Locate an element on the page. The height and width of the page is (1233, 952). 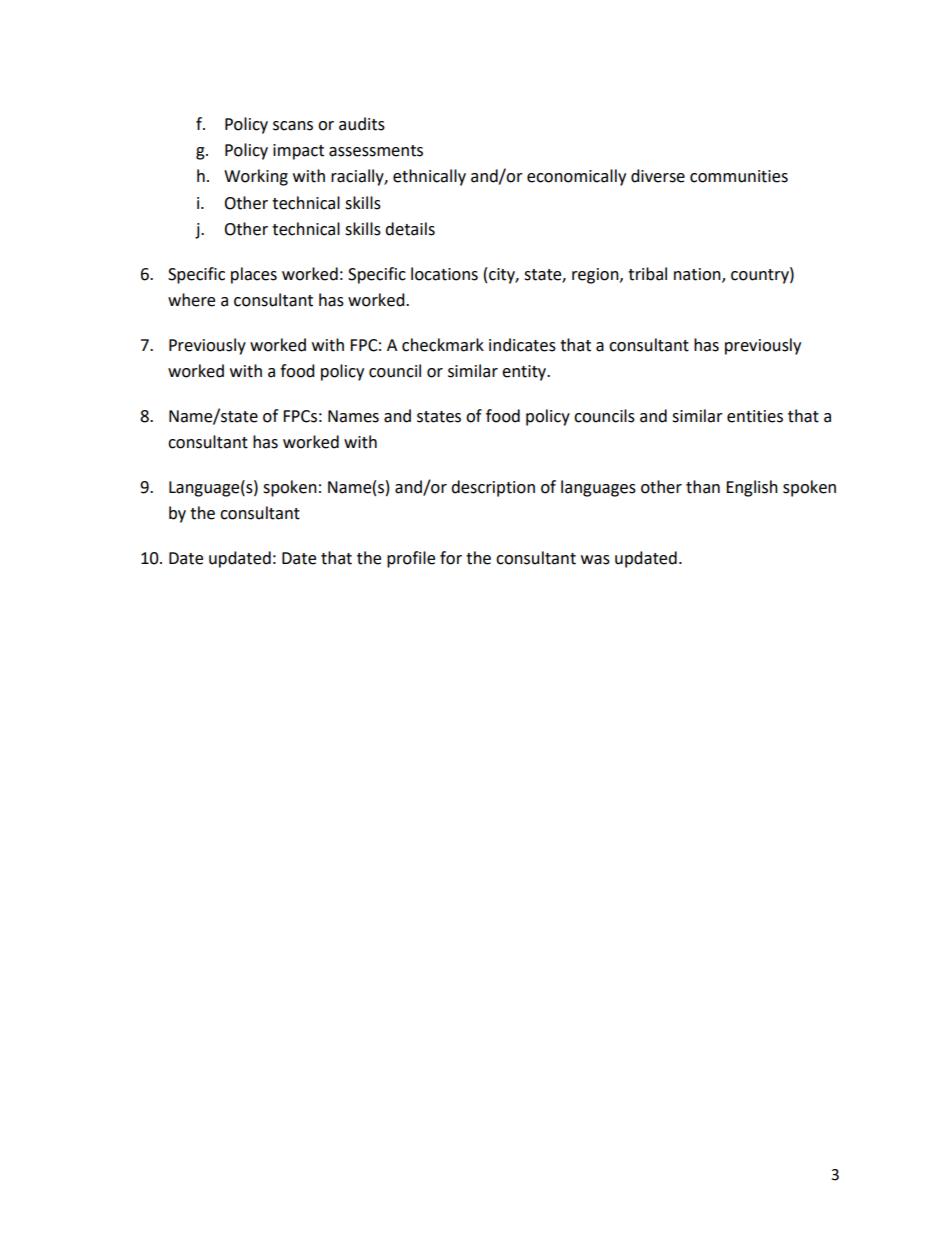
profile is located at coordinates (411, 559).
